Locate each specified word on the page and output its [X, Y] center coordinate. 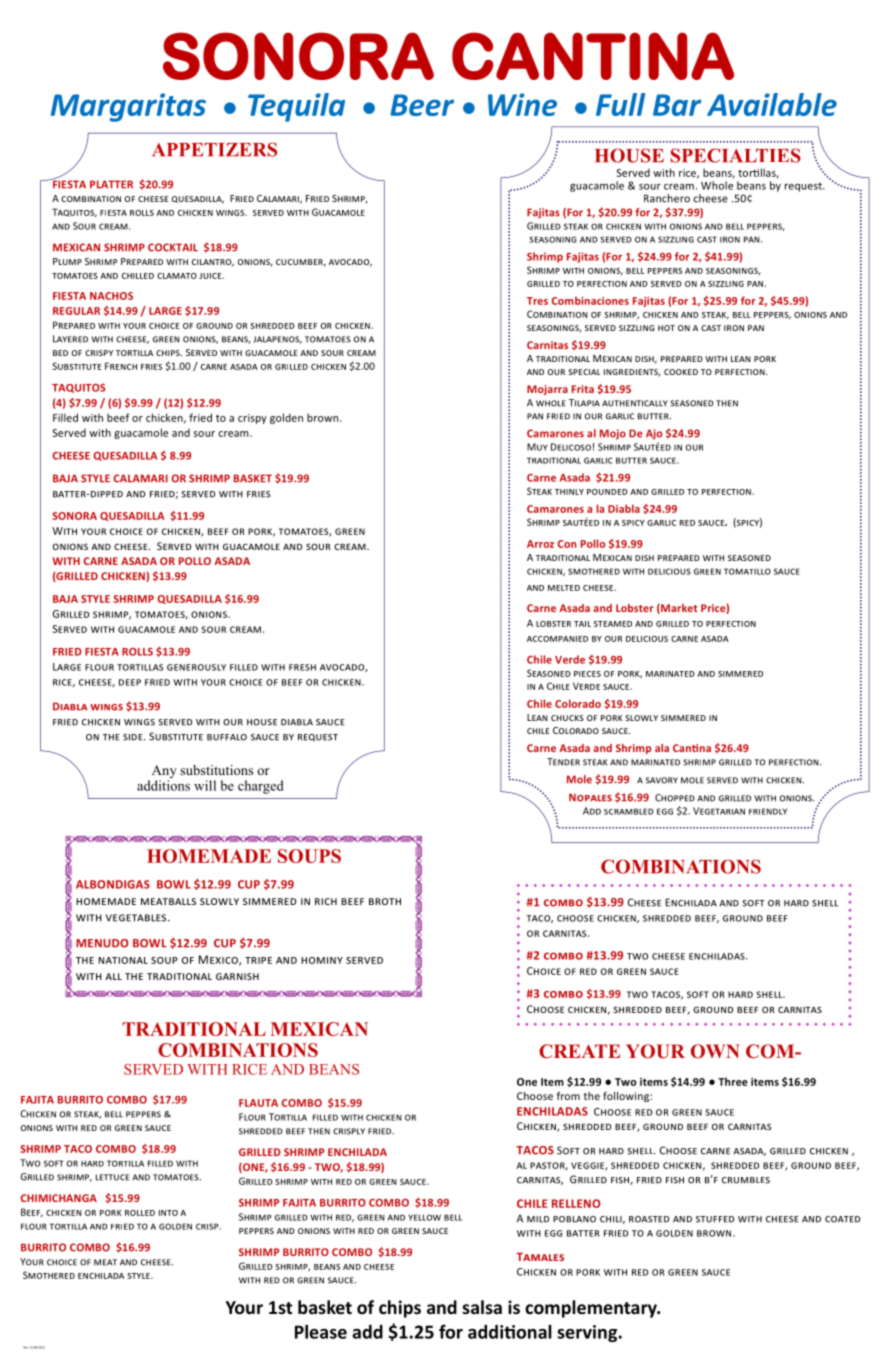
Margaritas [128, 107]
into [168, 1213]
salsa [482, 1307]
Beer [422, 105]
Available [772, 104]
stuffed [715, 1219]
